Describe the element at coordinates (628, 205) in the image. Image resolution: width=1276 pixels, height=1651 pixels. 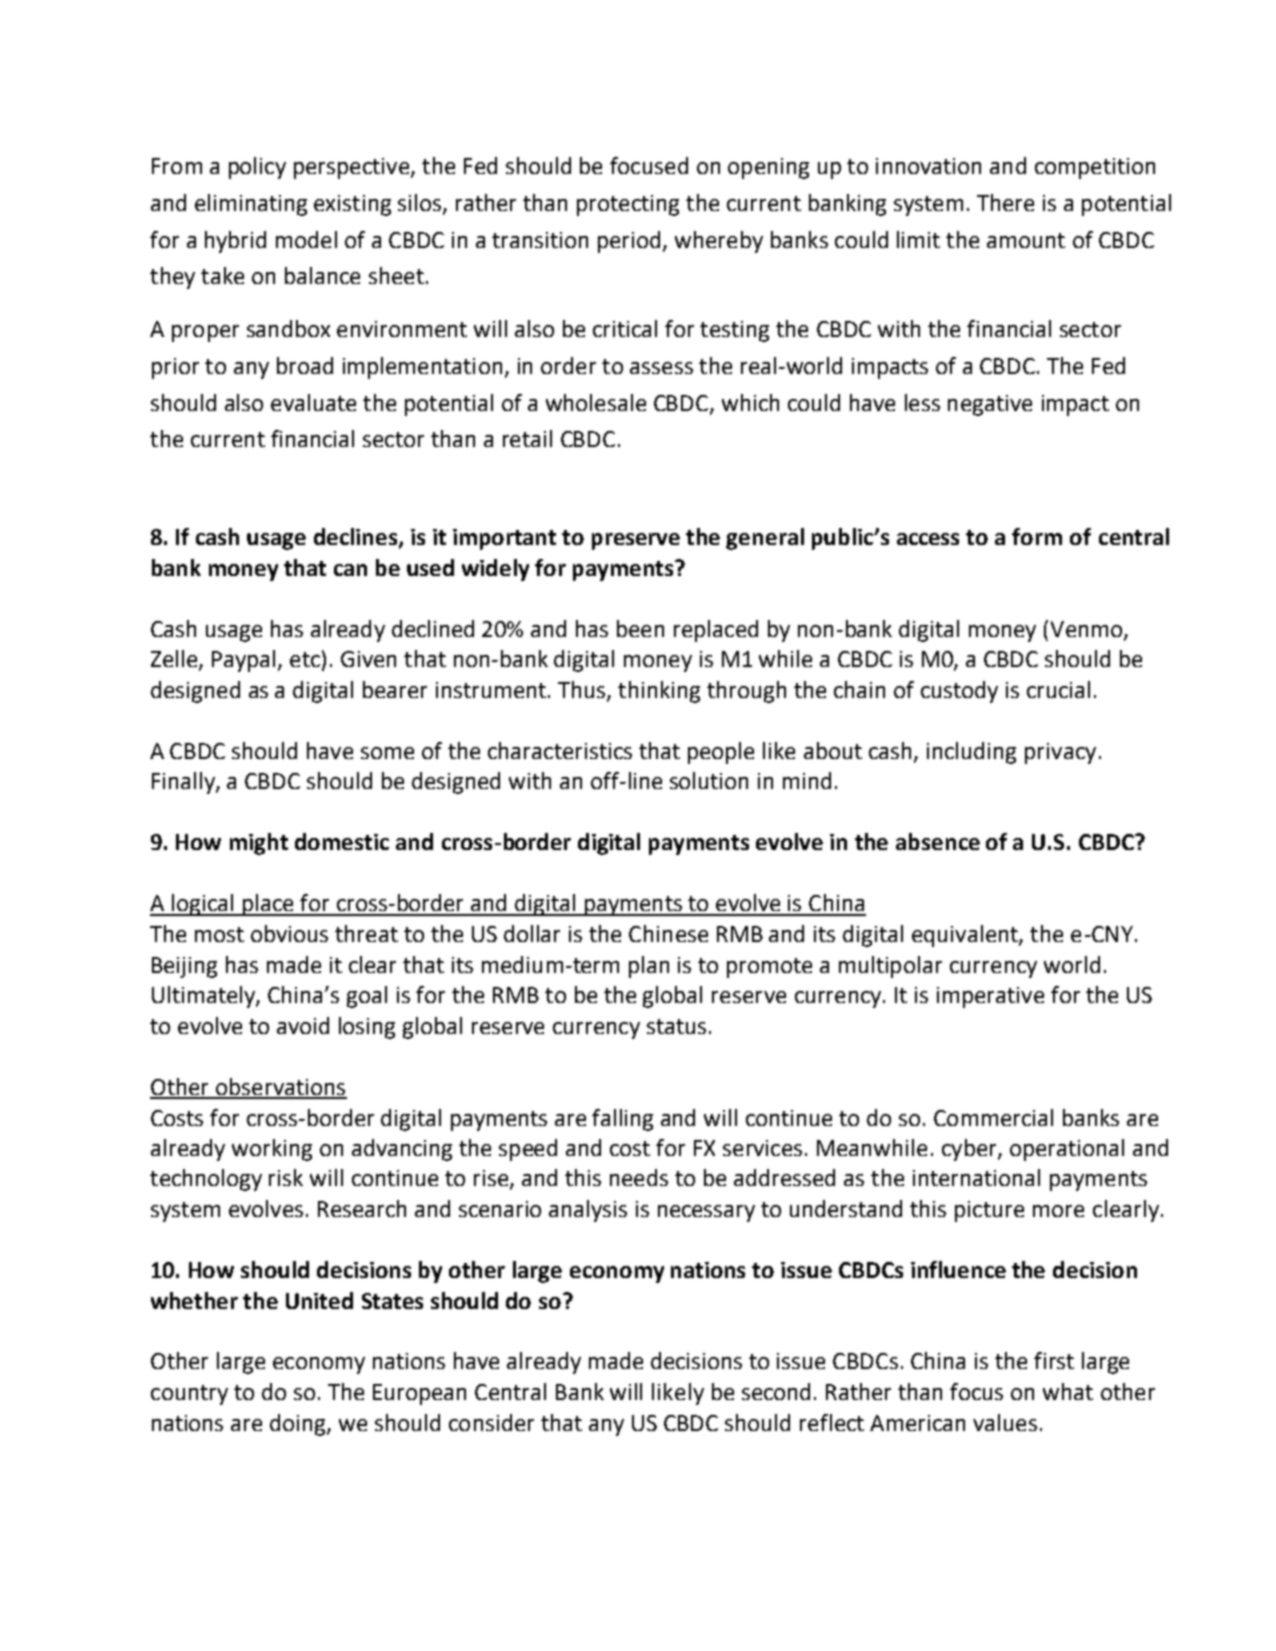
I see `protecting` at that location.
